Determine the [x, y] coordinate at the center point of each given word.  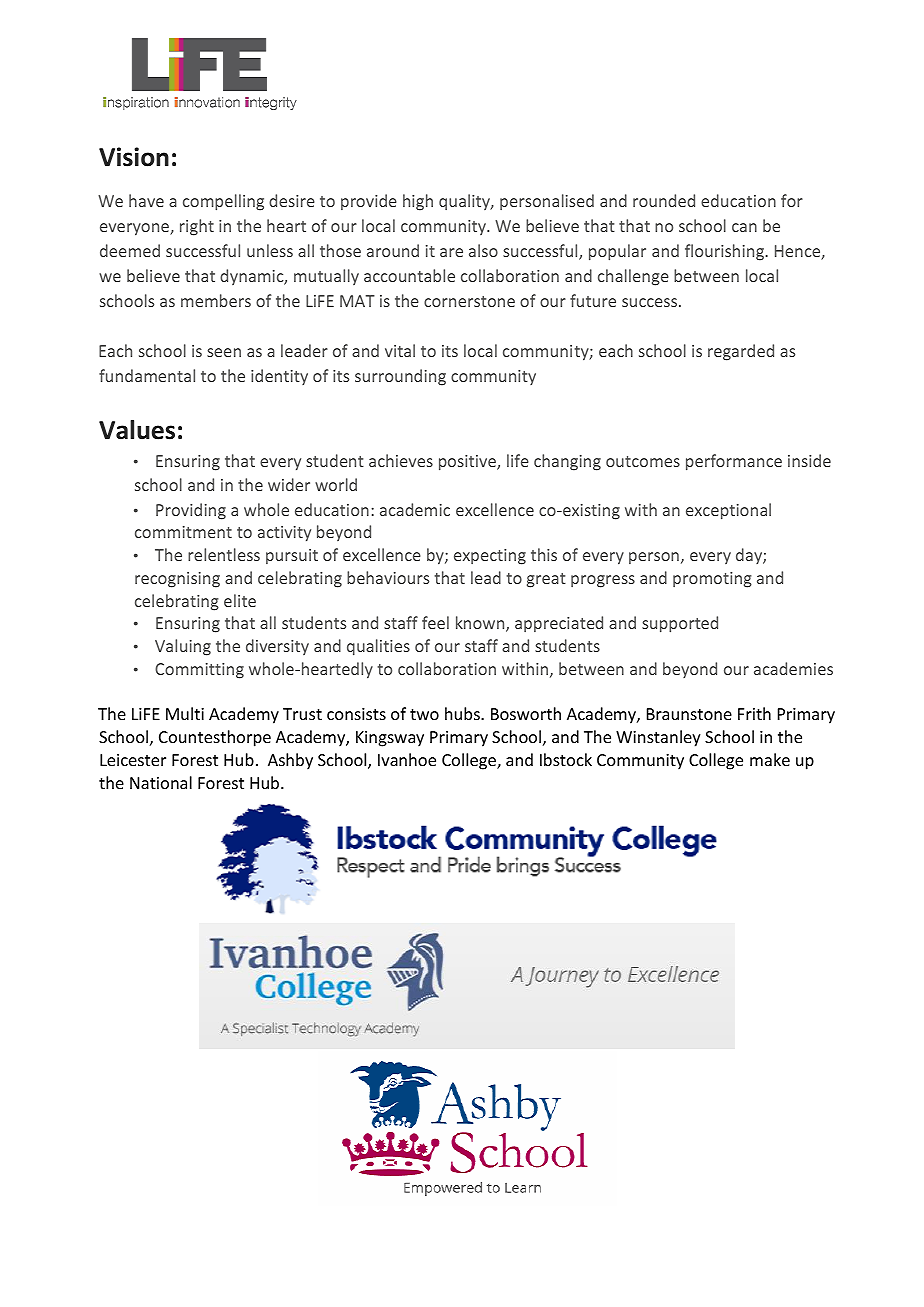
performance [734, 462]
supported [680, 624]
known [481, 624]
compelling [223, 202]
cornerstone [469, 301]
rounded [664, 200]
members [216, 300]
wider [289, 484]
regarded [741, 352]
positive [468, 463]
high [418, 202]
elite [240, 600]
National [161, 782]
